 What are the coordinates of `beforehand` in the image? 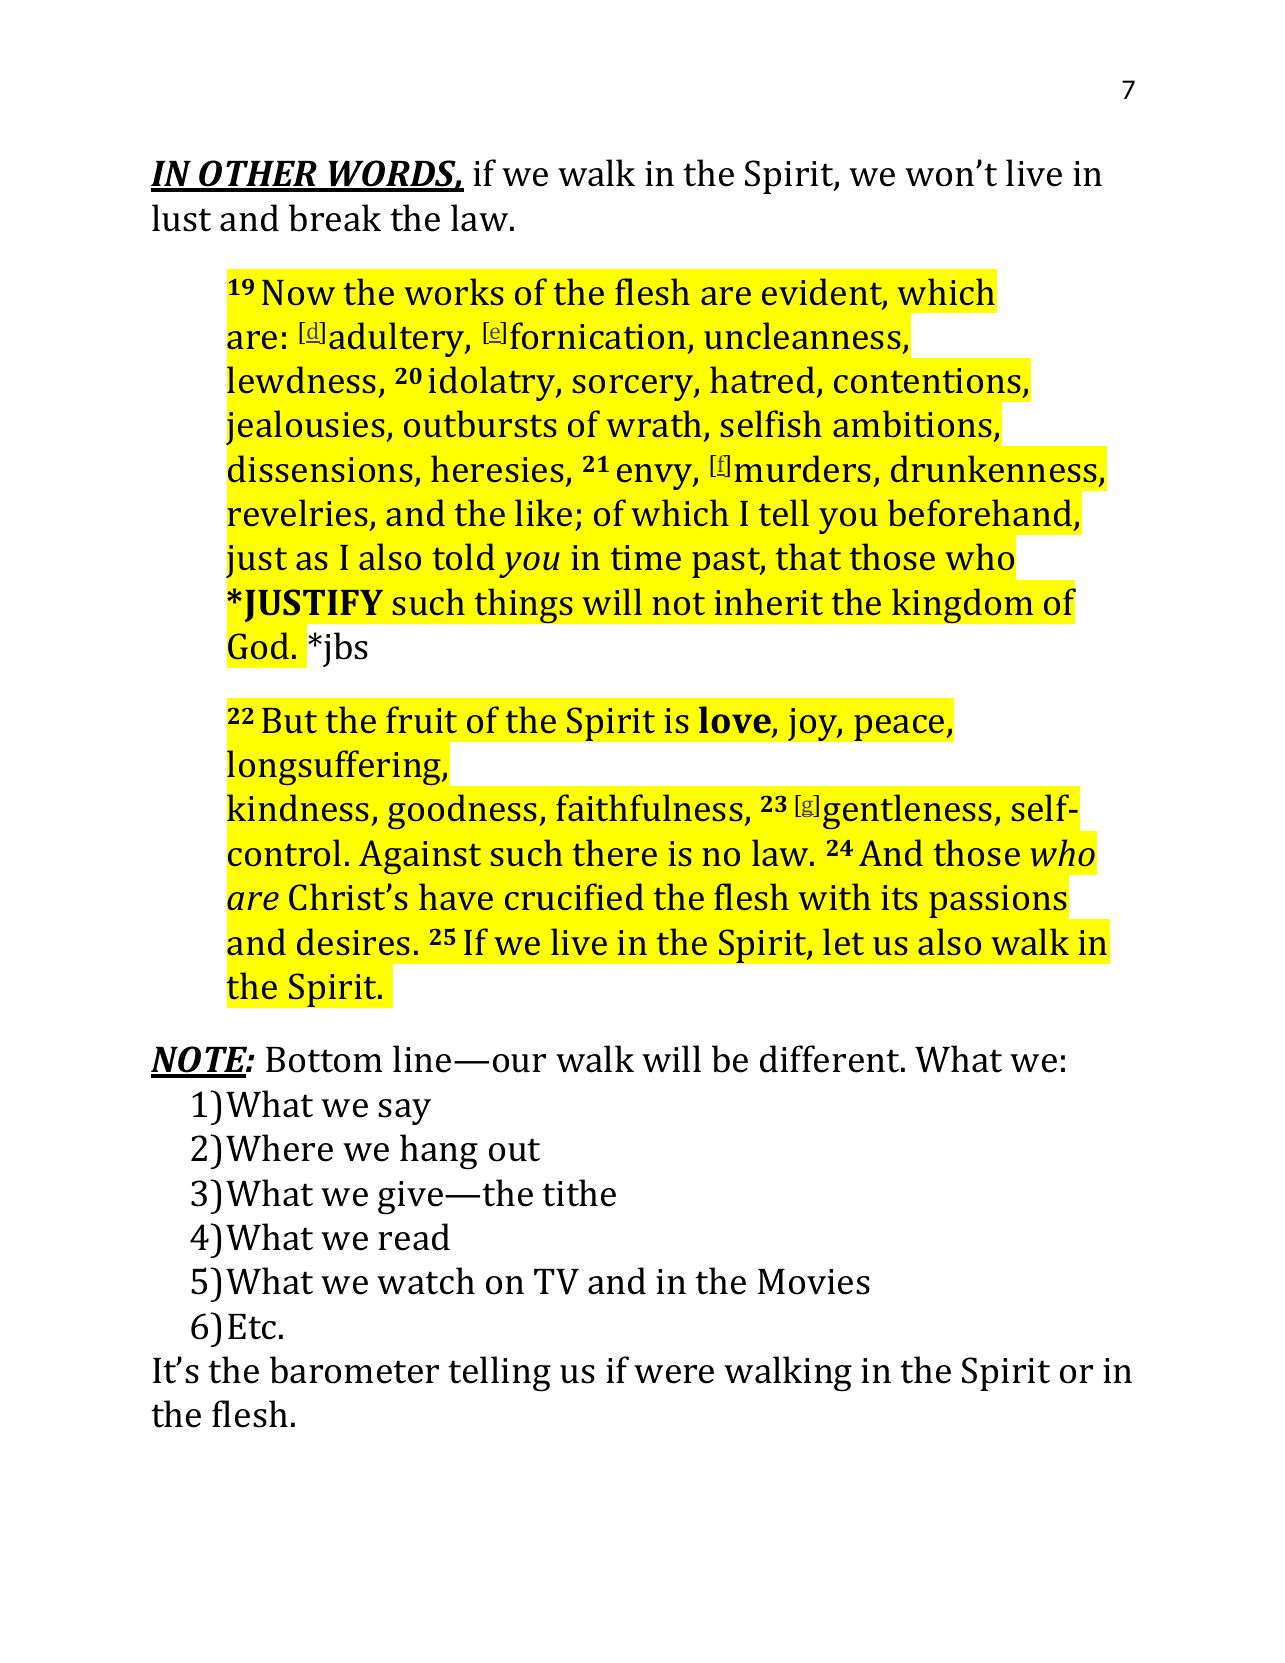 It's located at (980, 512).
